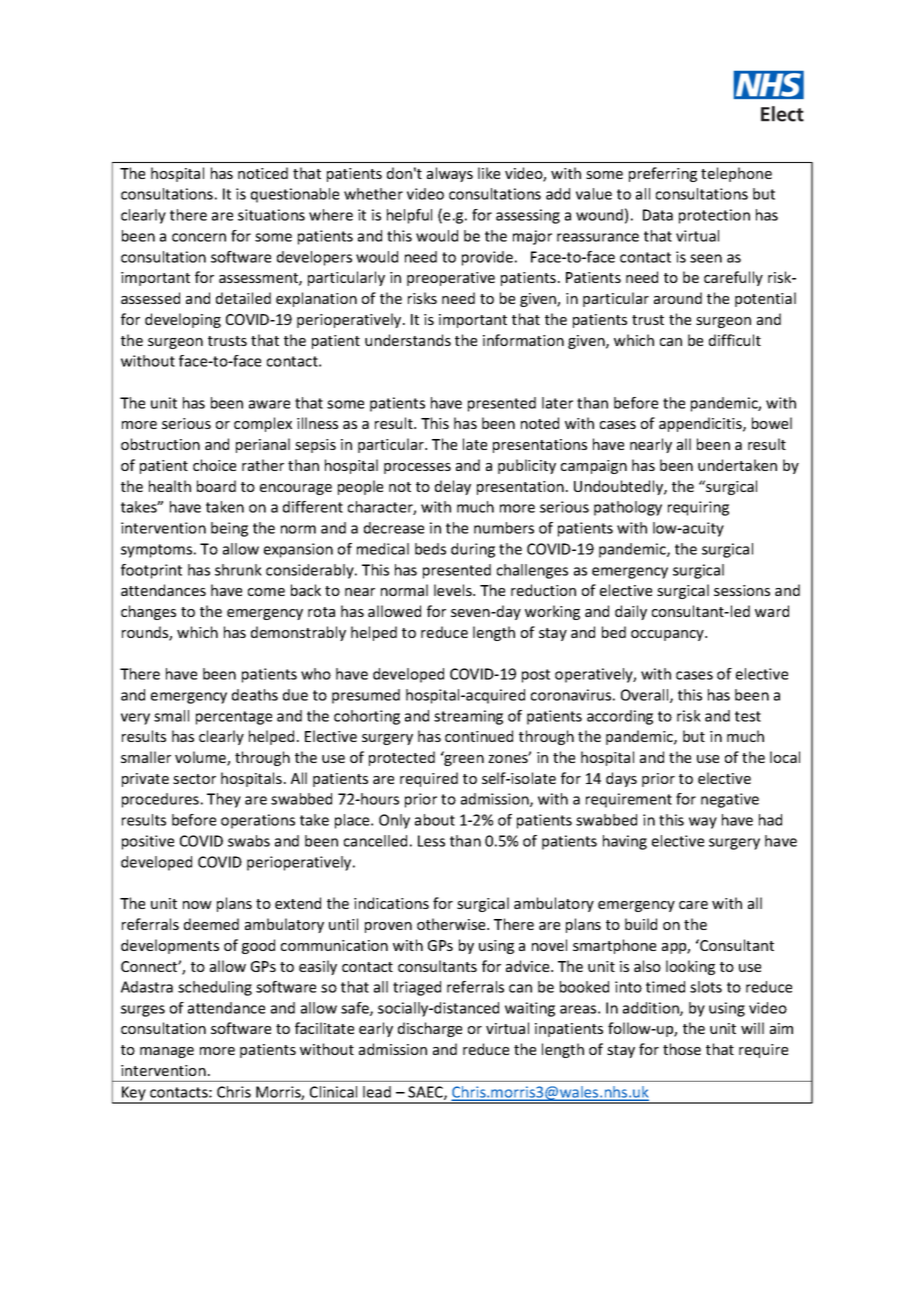 The width and height of the screenshot is (924, 1308). Describe the element at coordinates (199, 237) in the screenshot. I see `concern` at that location.
